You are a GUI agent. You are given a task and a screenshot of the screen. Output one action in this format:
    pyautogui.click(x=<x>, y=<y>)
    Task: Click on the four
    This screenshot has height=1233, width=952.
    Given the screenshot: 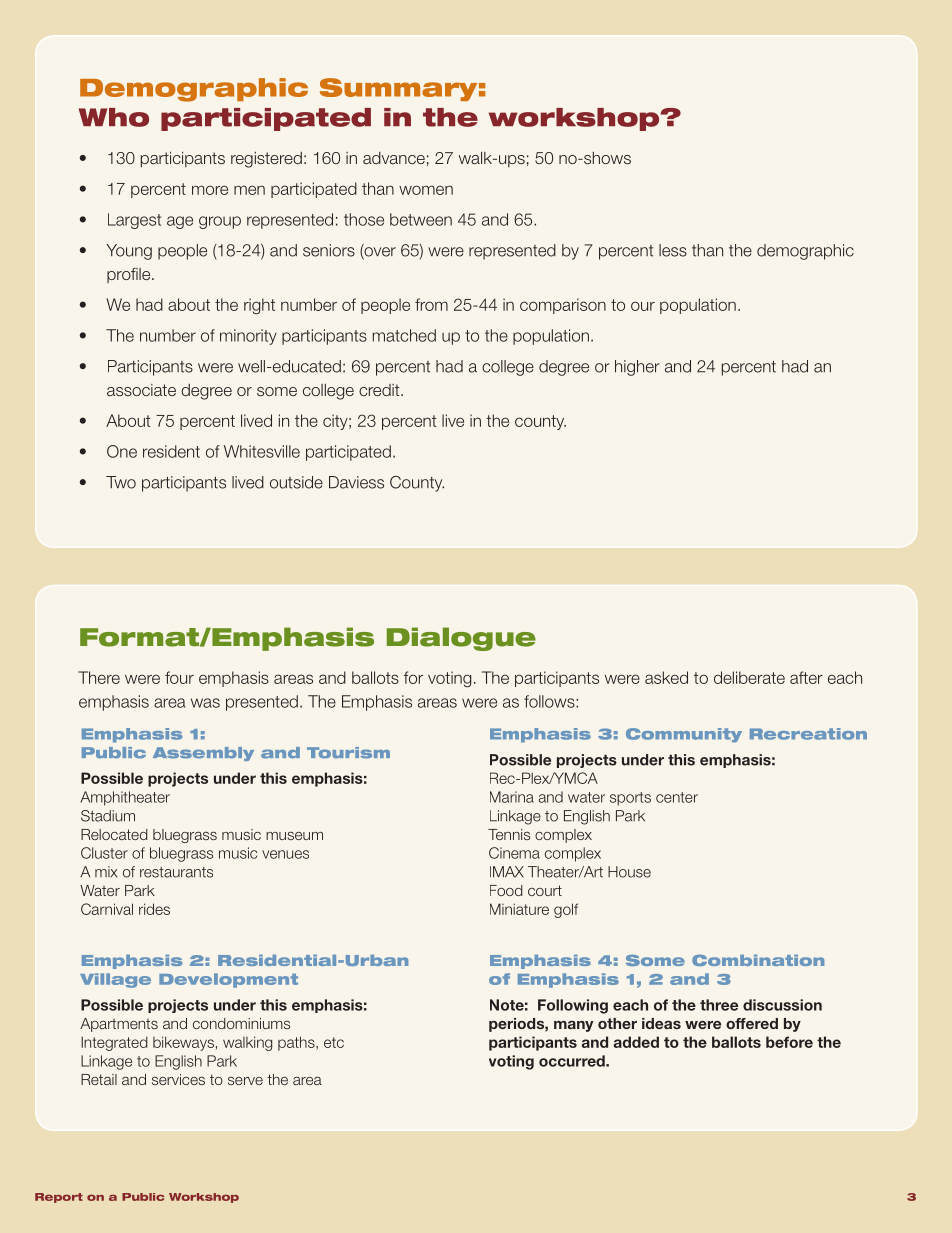 What is the action you would take?
    pyautogui.click(x=179, y=677)
